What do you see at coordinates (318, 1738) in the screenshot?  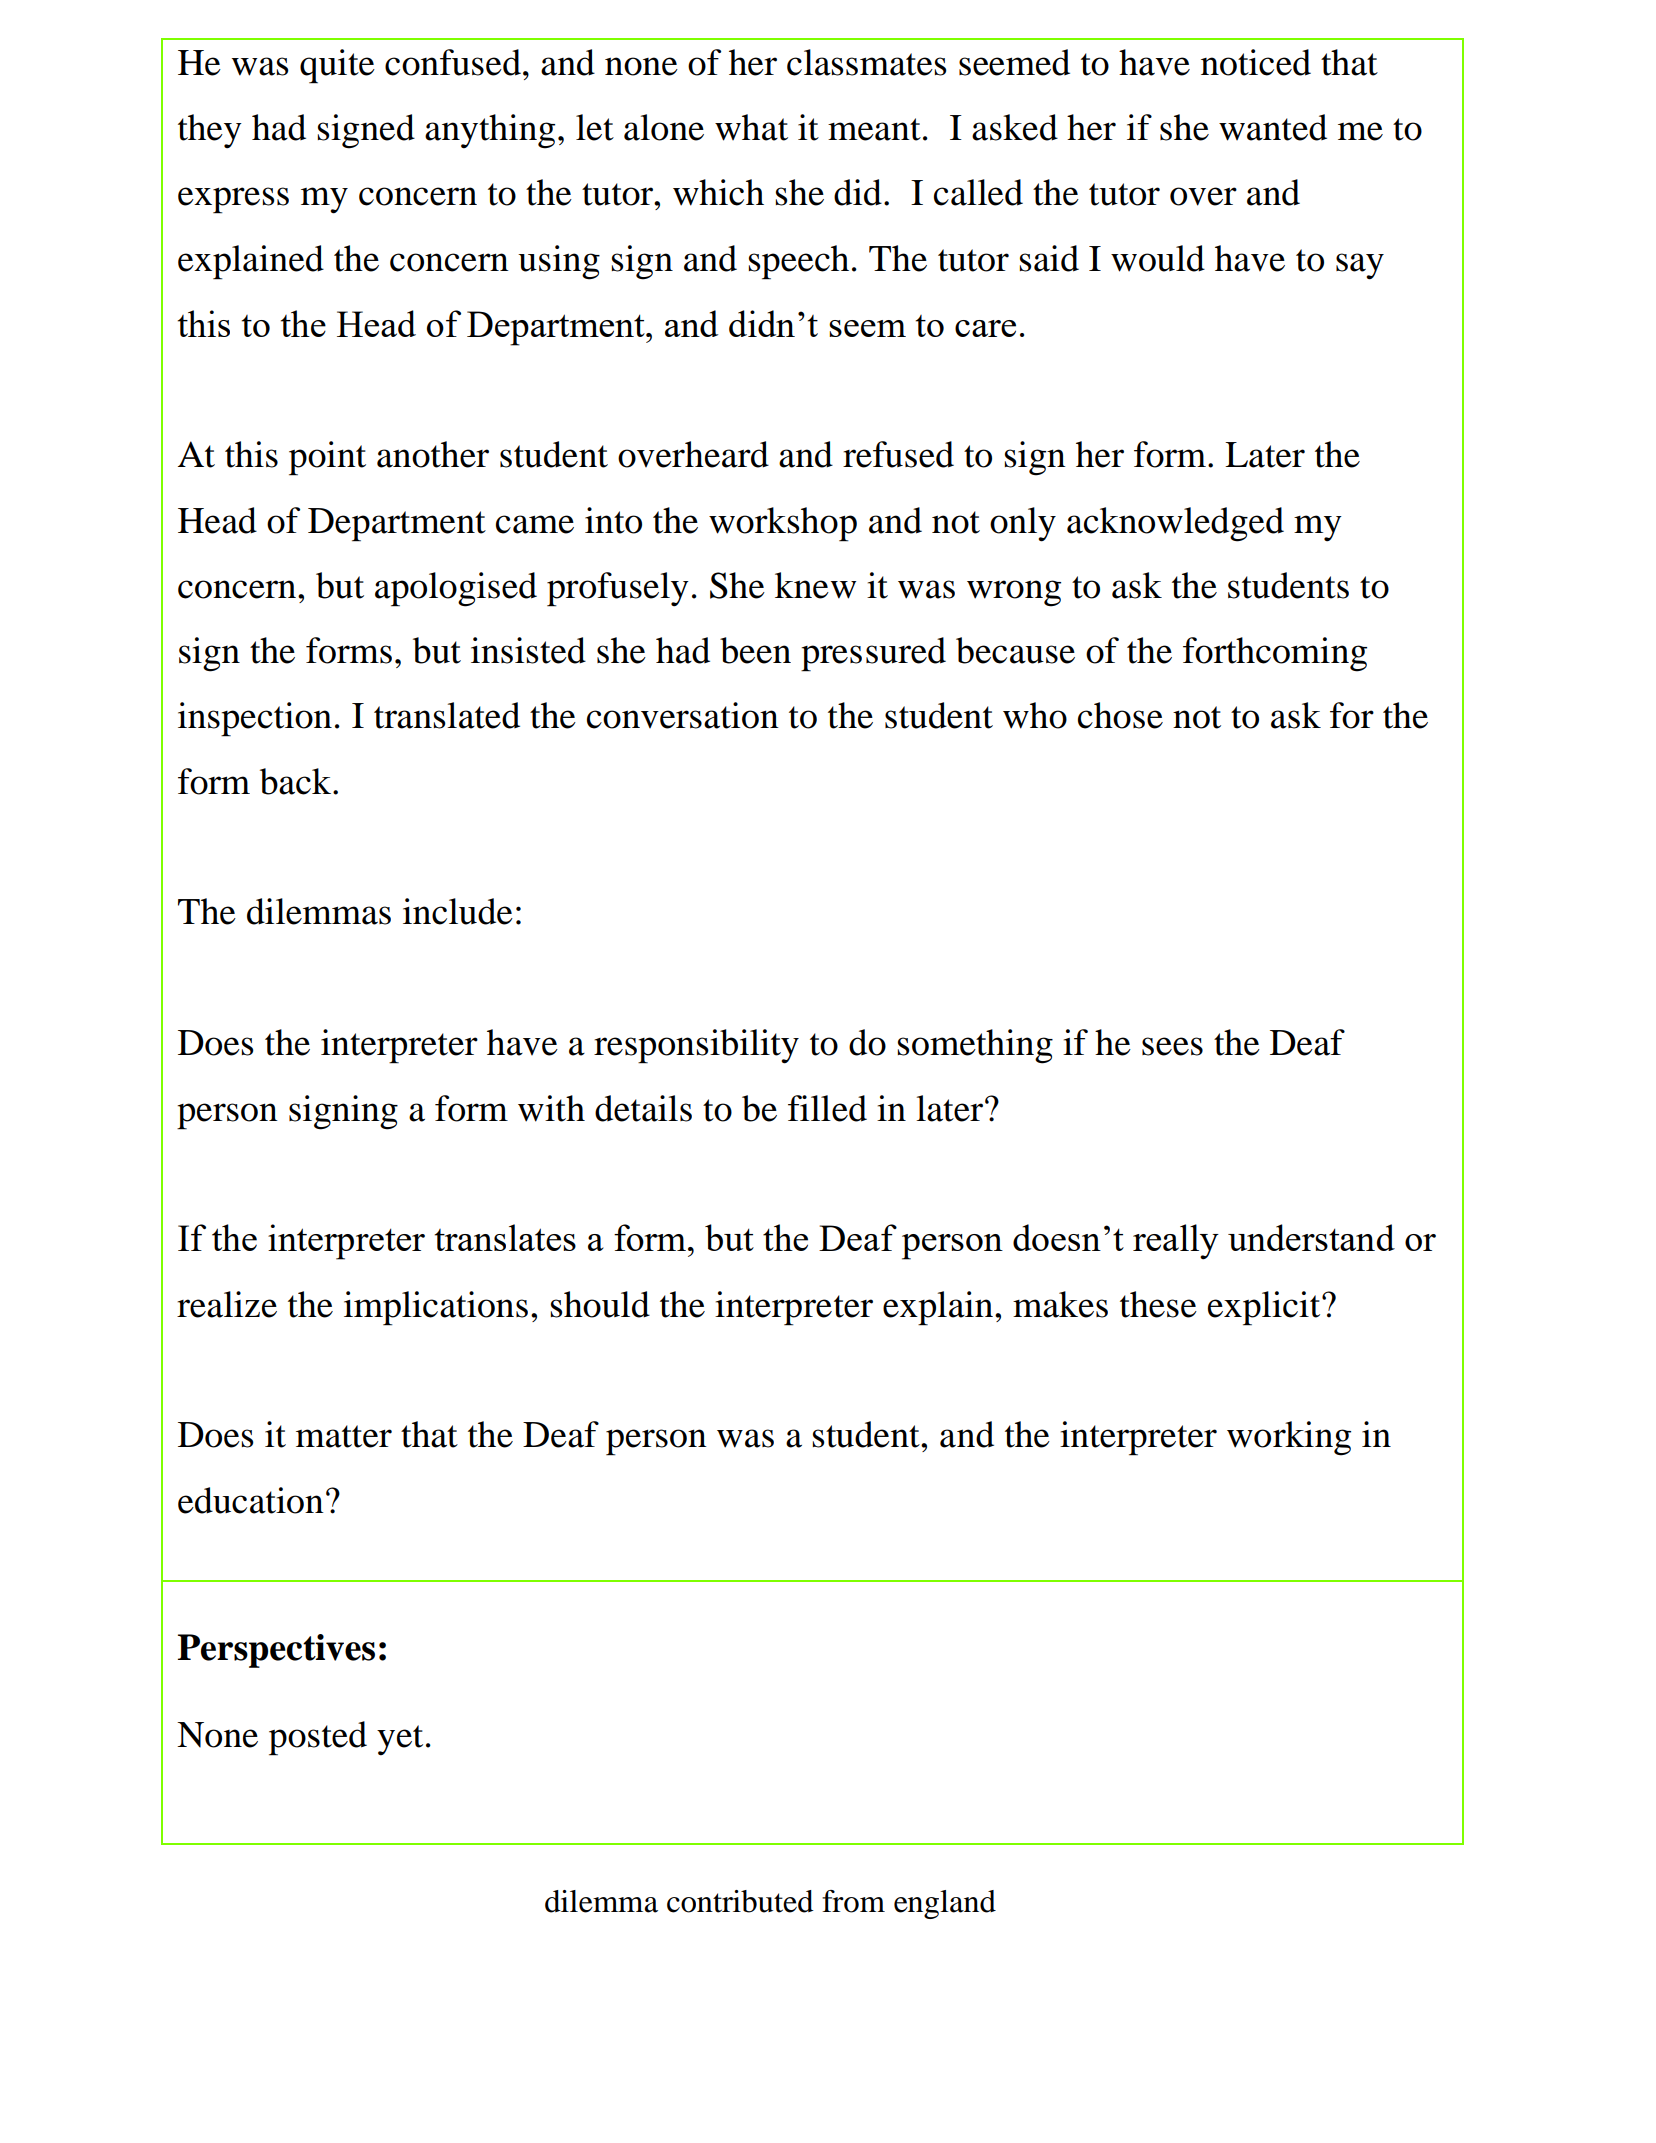 I see `posted` at bounding box center [318, 1738].
